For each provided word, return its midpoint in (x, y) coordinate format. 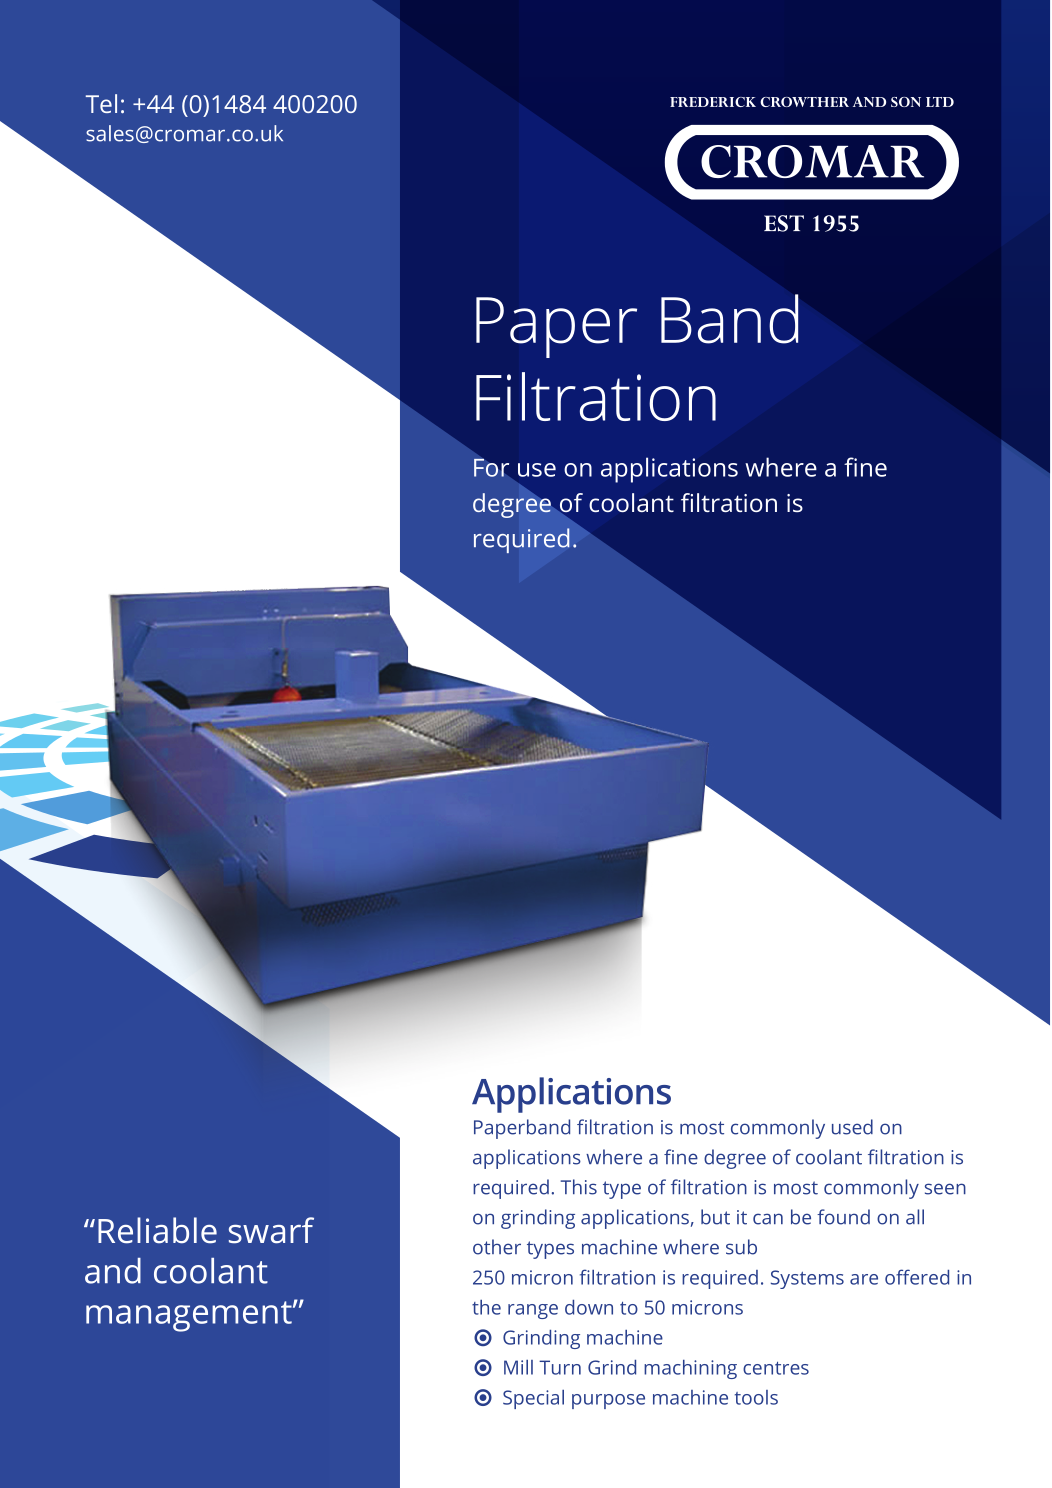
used (852, 1127)
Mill (518, 1367)
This (579, 1187)
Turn (560, 1367)
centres (776, 1368)
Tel (101, 103)
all (915, 1217)
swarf (271, 1230)
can (768, 1219)
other (497, 1247)
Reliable (157, 1230)
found (843, 1217)
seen (945, 1189)
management (190, 1316)
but (715, 1217)
